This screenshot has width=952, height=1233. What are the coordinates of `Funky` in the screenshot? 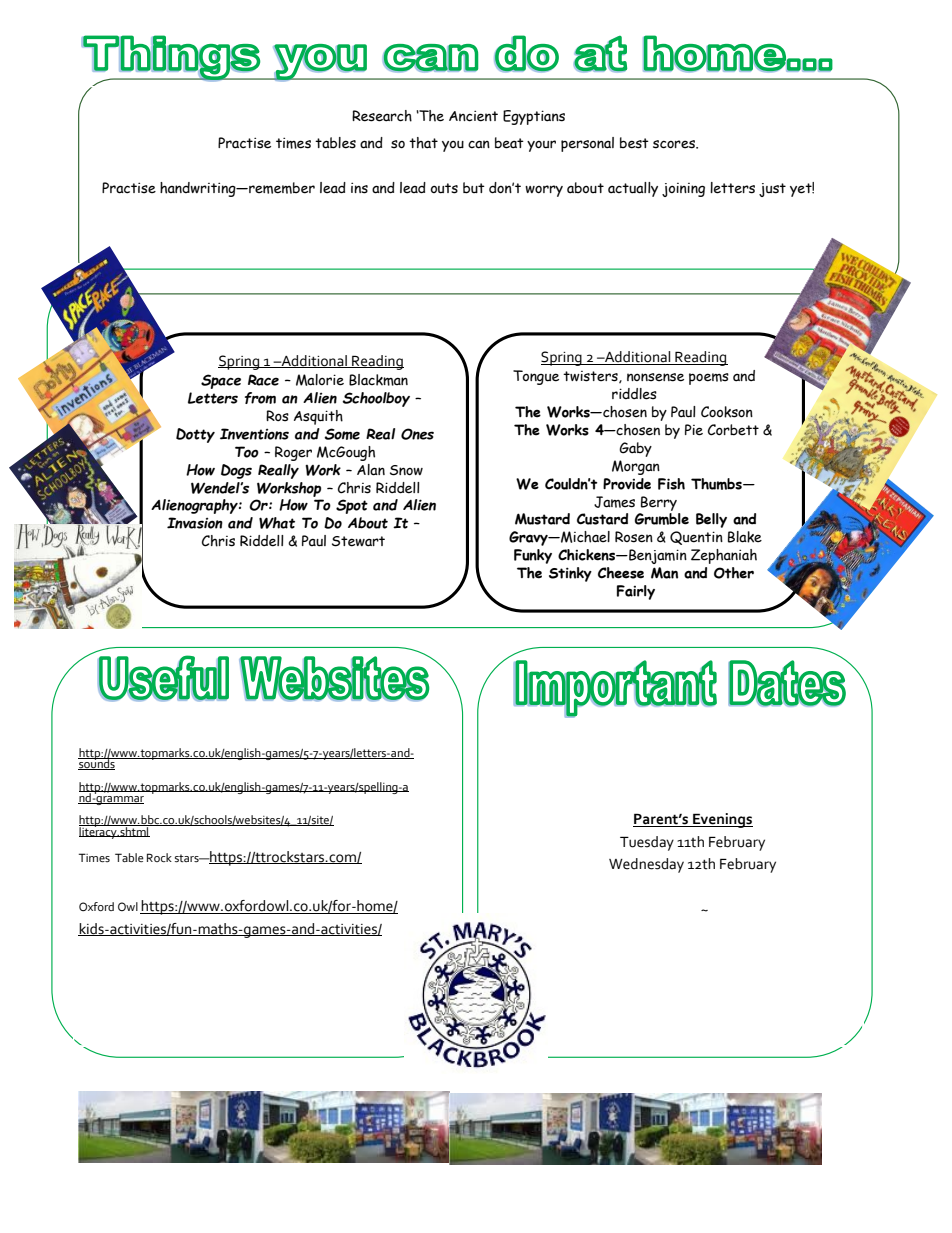 It's located at (533, 556).
